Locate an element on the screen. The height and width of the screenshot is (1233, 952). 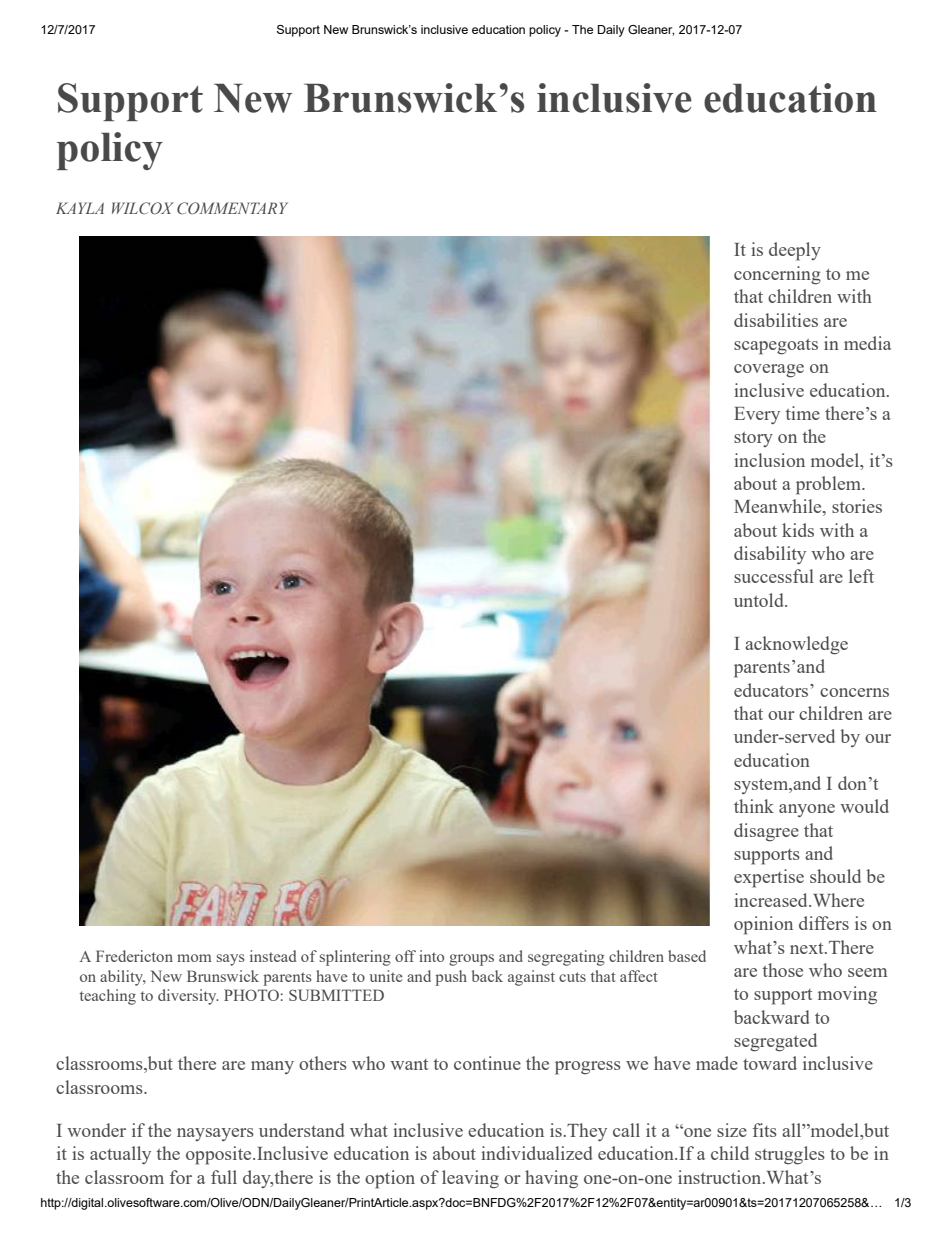
into is located at coordinates (431, 956).
